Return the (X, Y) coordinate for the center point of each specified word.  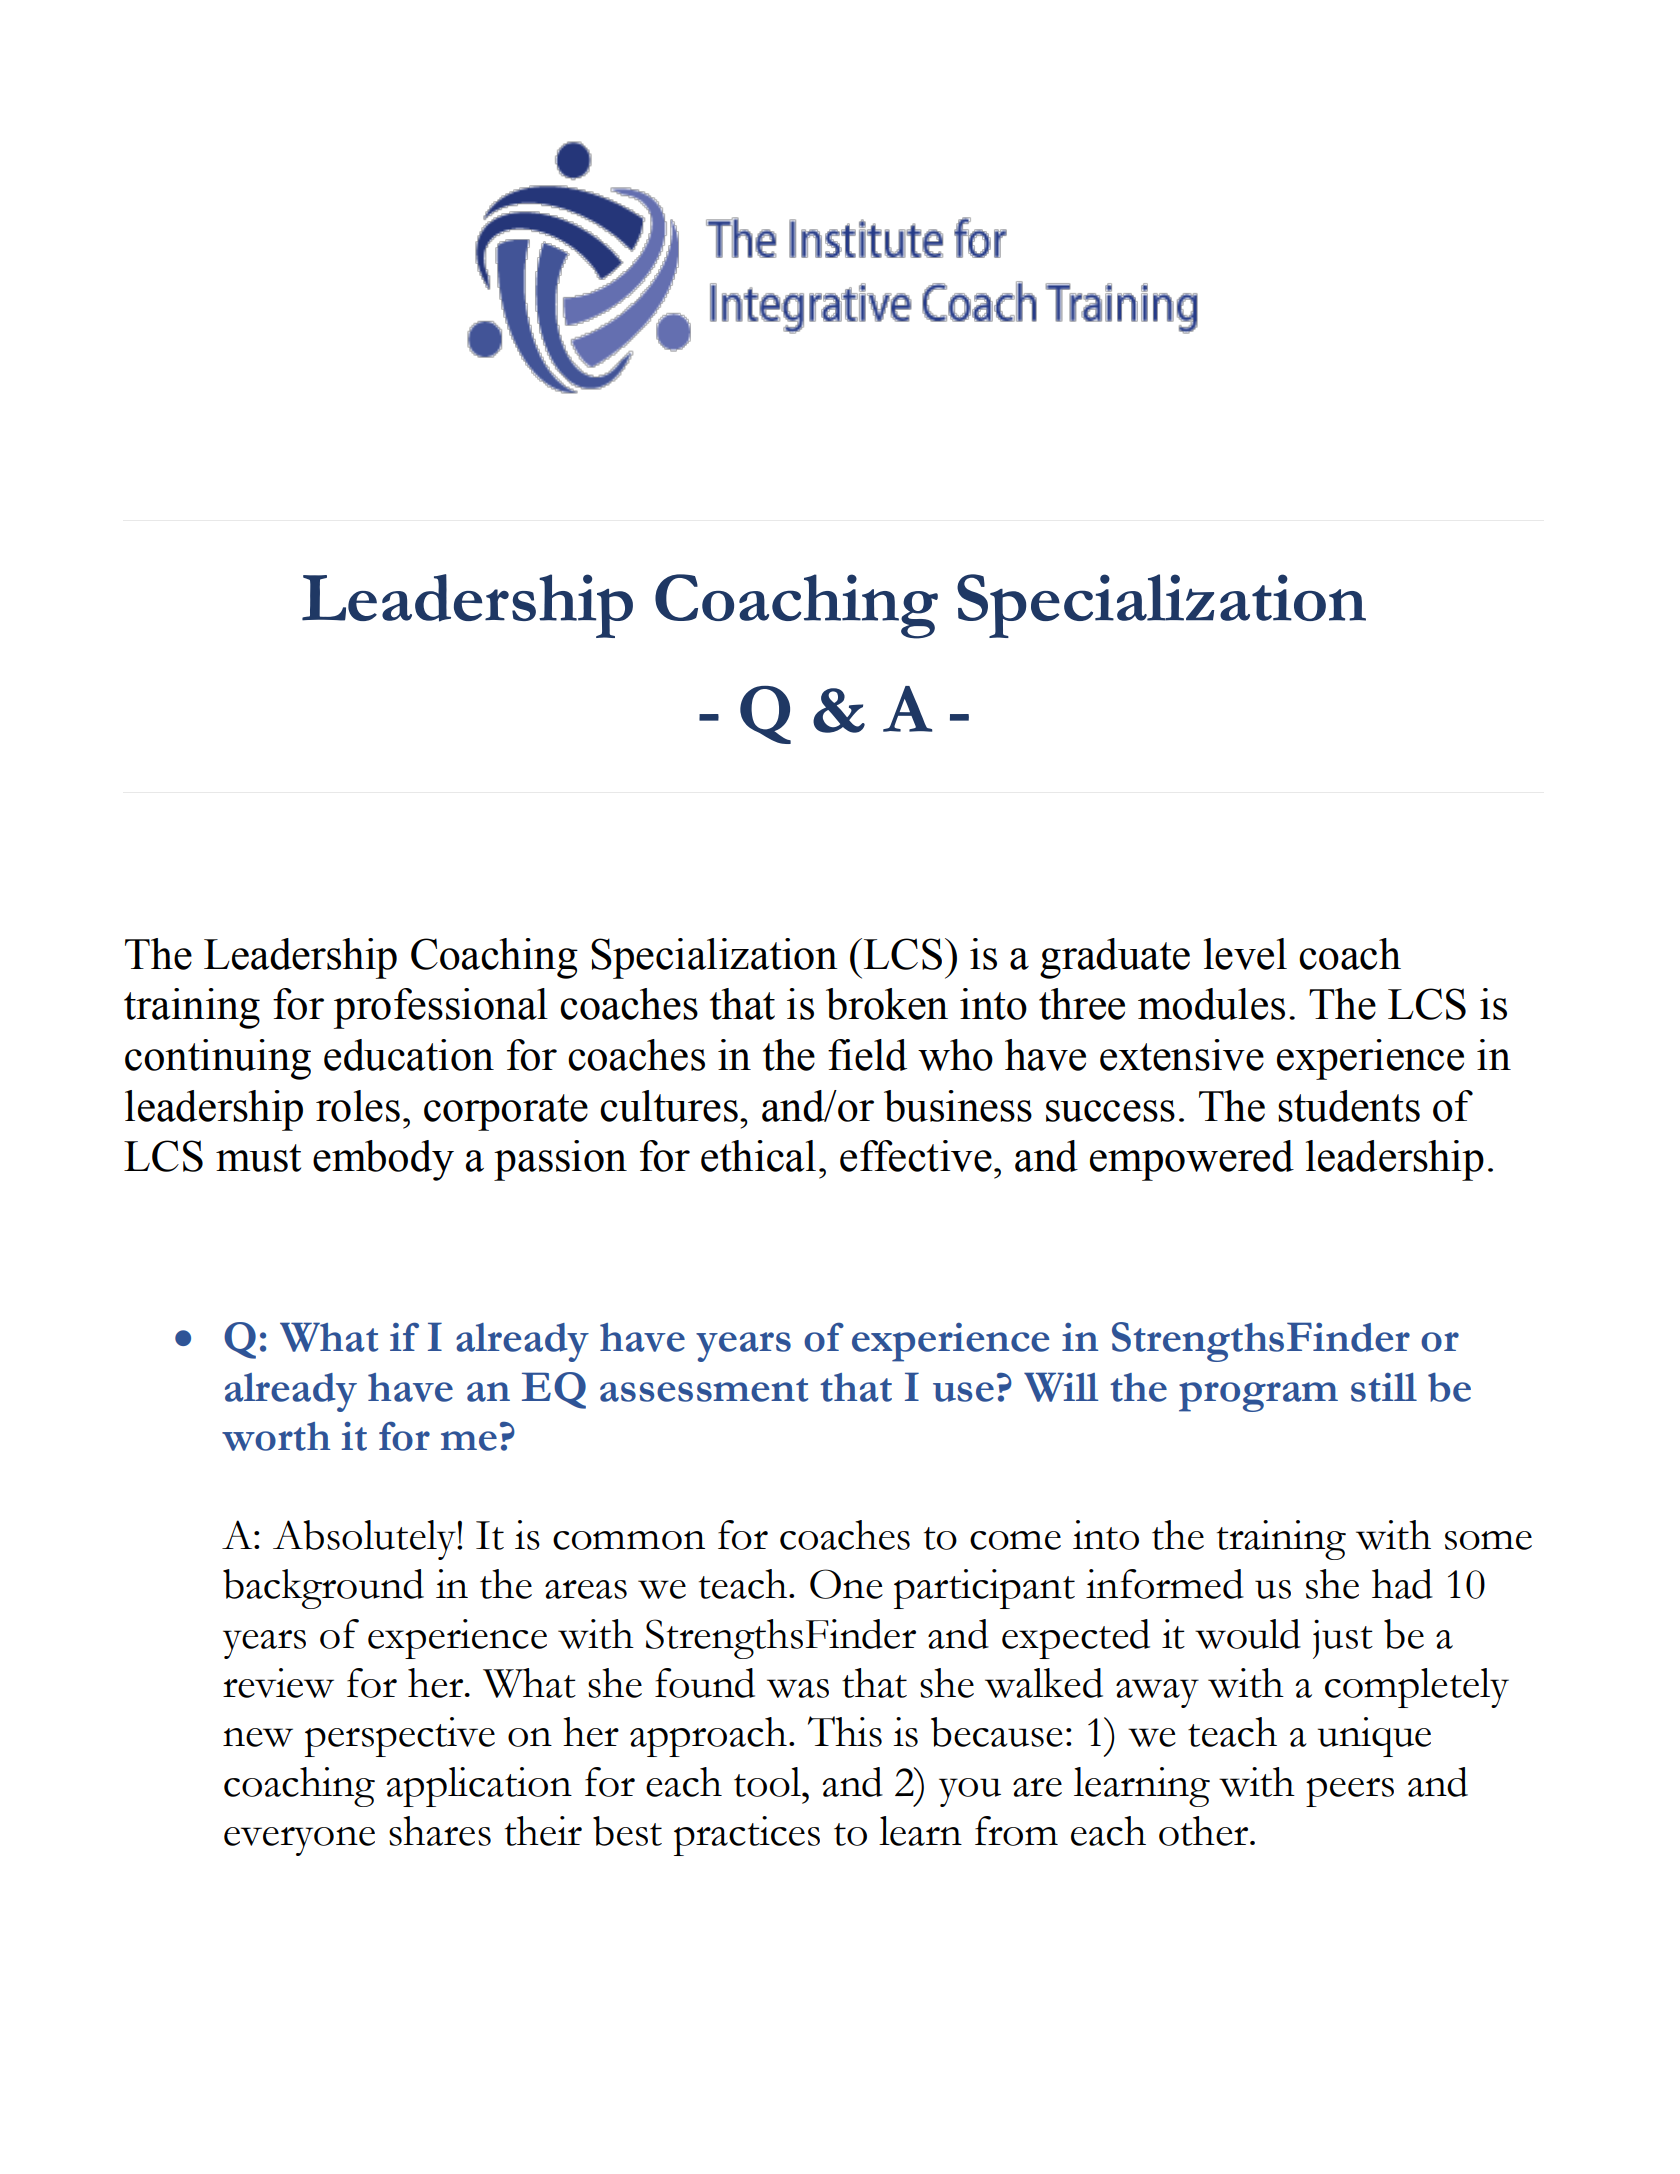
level (1245, 954)
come (1015, 1540)
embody (383, 1160)
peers (1350, 1792)
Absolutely (365, 1540)
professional (441, 1008)
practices (747, 1836)
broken (887, 1004)
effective (916, 1156)
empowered (1192, 1160)
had (1402, 1584)
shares (440, 1831)
